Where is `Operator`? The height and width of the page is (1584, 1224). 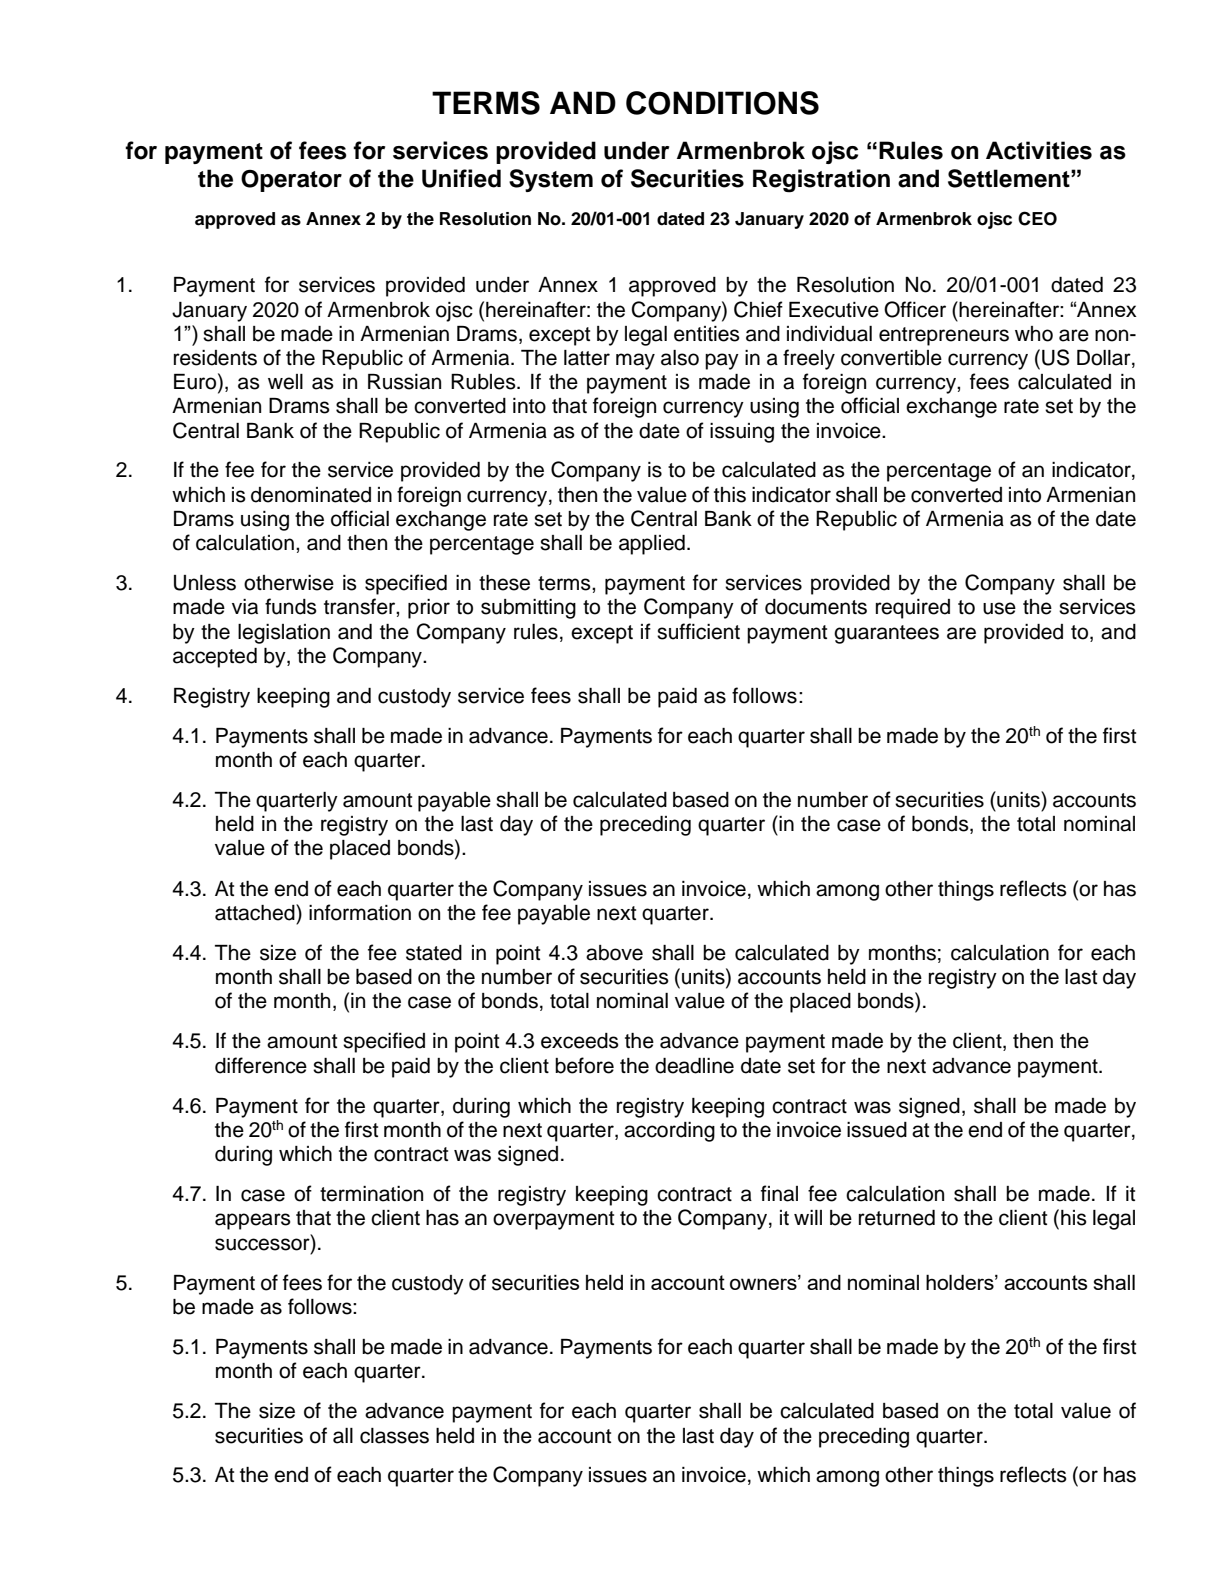 Operator is located at coordinates (291, 181).
